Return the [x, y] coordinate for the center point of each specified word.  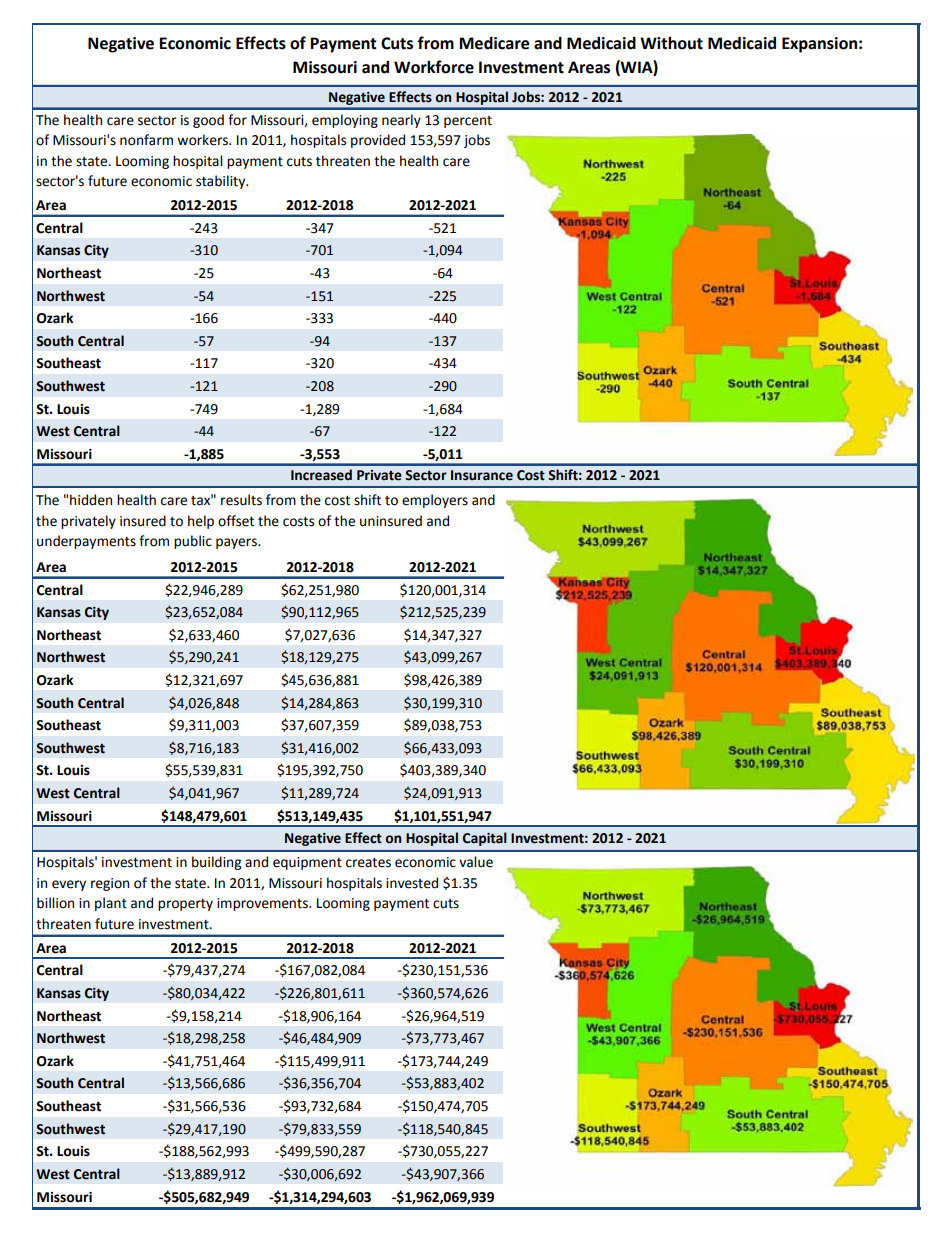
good [208, 121]
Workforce [434, 67]
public [193, 542]
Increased [321, 475]
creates [368, 863]
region [110, 884]
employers [435, 501]
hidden [91, 500]
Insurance [482, 475]
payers [237, 543]
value [476, 862]
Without [671, 43]
